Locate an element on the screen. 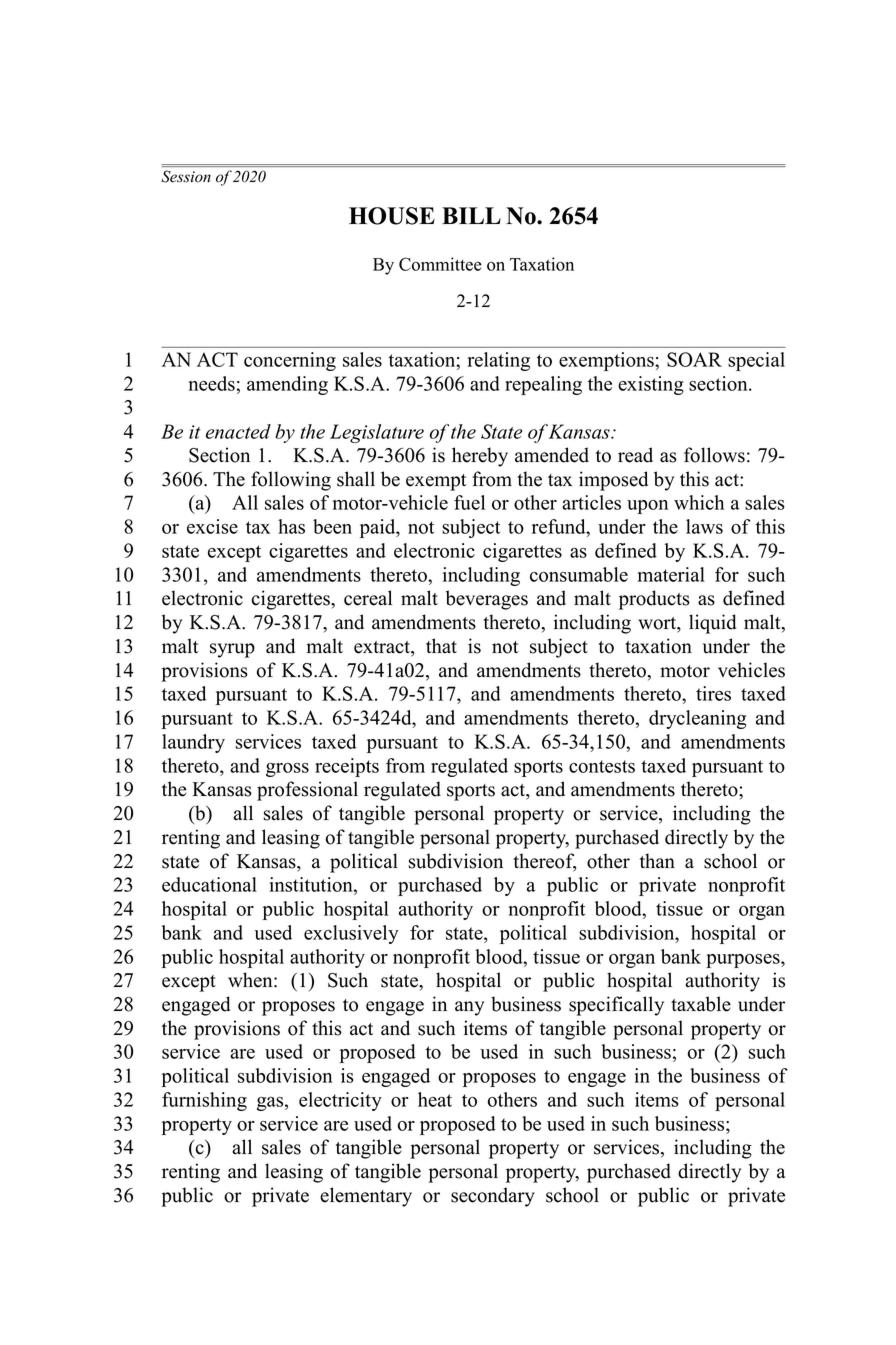 The image size is (896, 1345). fuel is located at coordinates (469, 502).
